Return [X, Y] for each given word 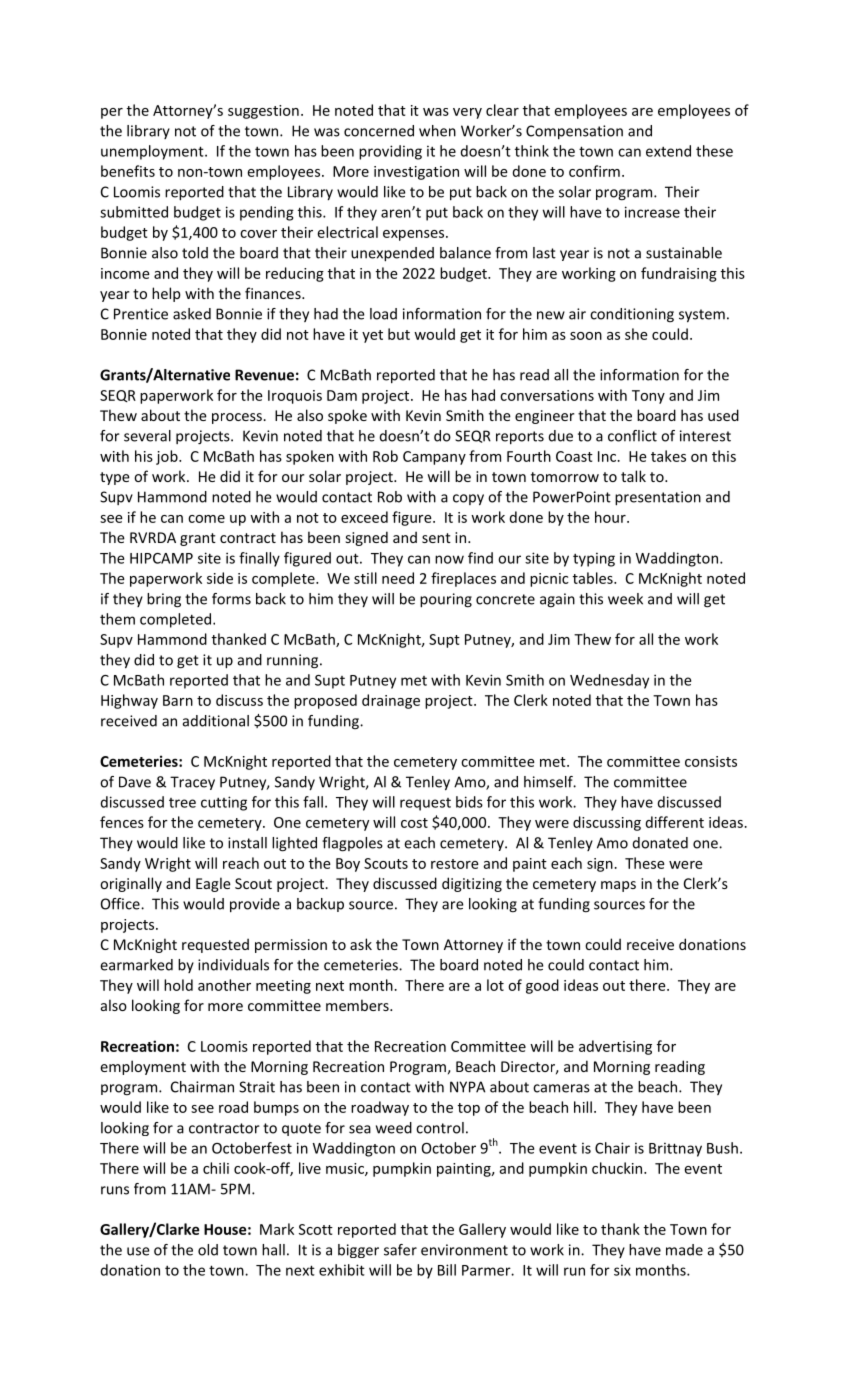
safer [400, 1250]
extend [668, 151]
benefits [128, 171]
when [437, 131]
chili [216, 1168]
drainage [391, 701]
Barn [178, 700]
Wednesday [609, 681]
